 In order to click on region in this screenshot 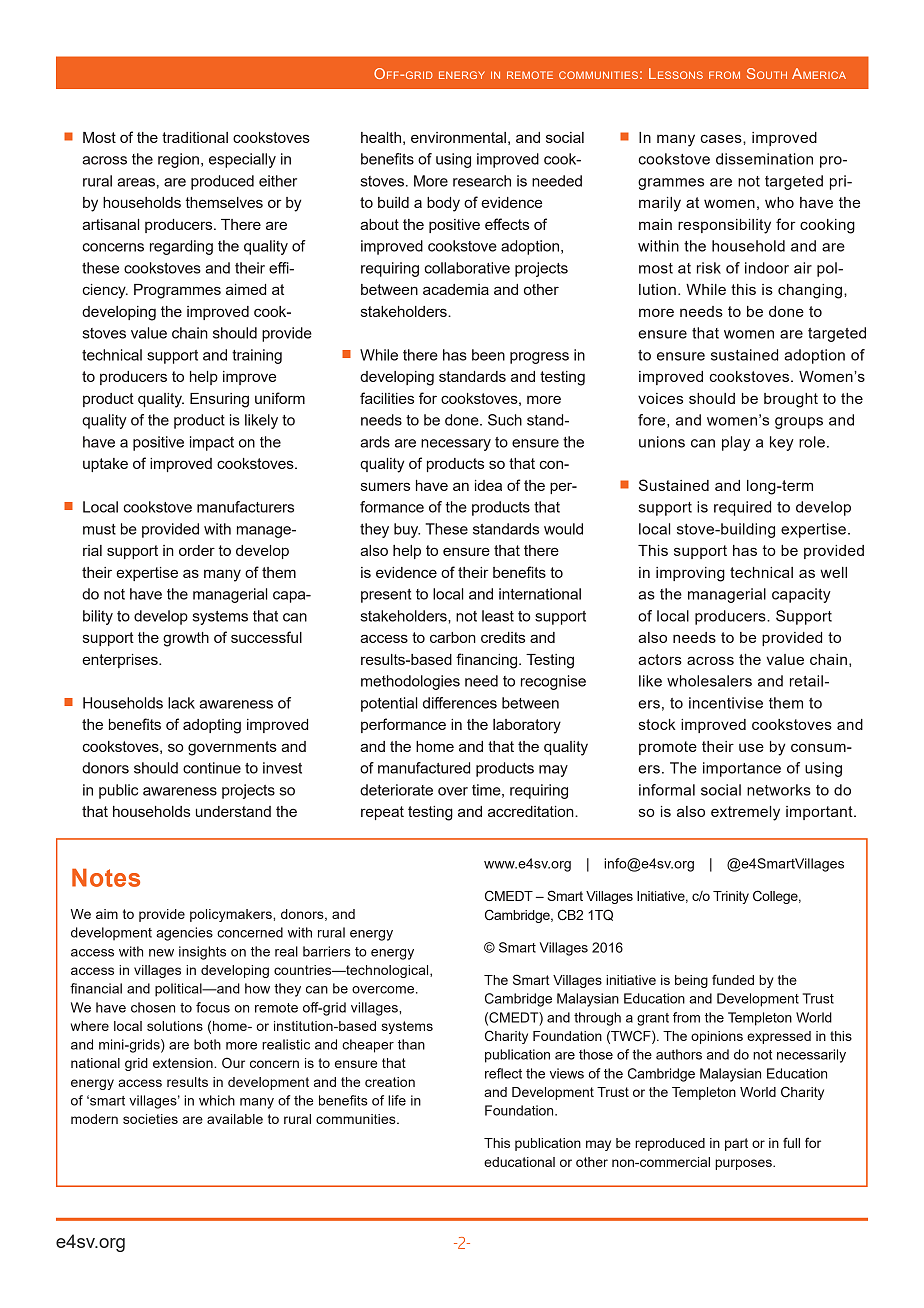, I will do `click(178, 160)`.
